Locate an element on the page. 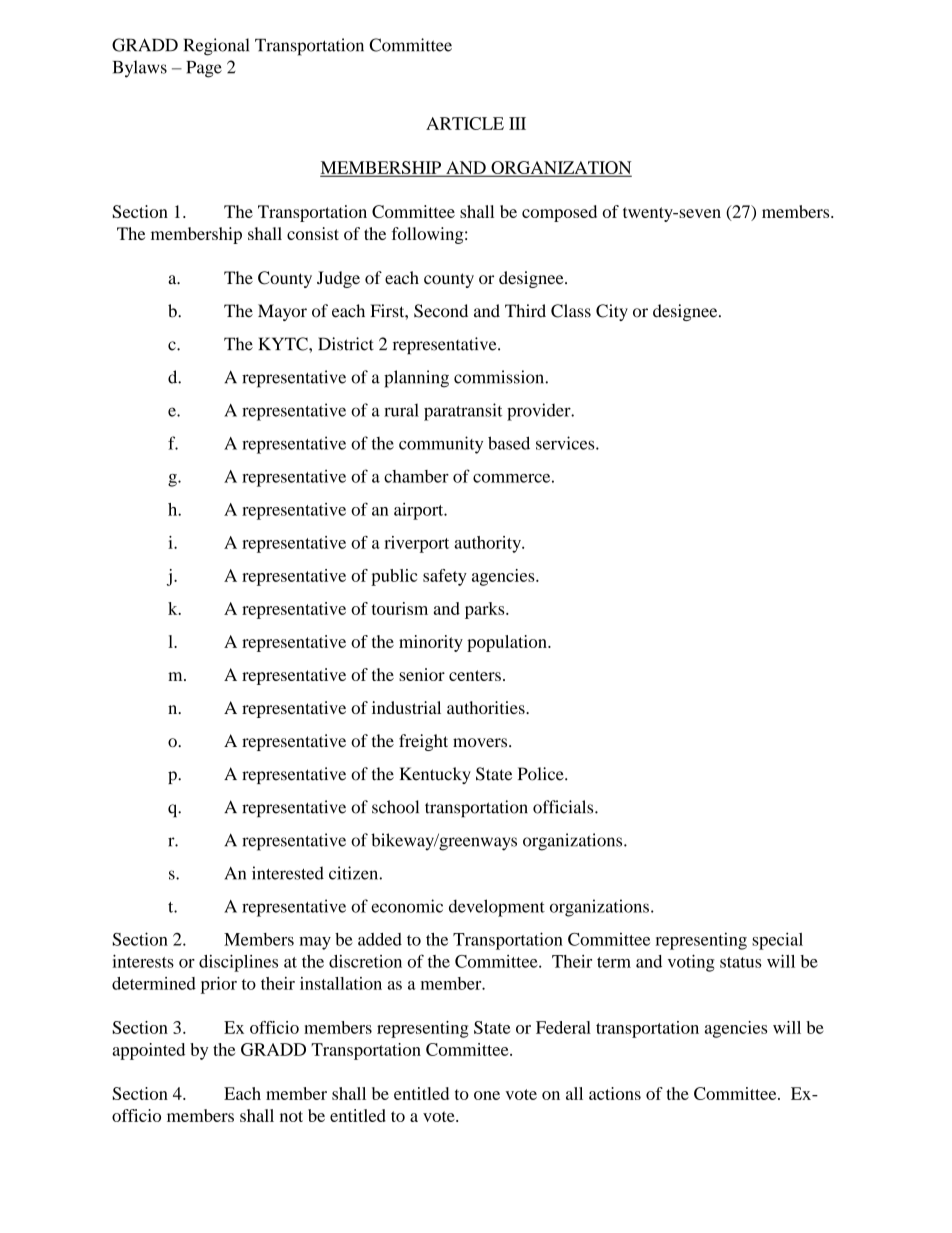 This page has height=1233, width=952. one is located at coordinates (487, 1095).
